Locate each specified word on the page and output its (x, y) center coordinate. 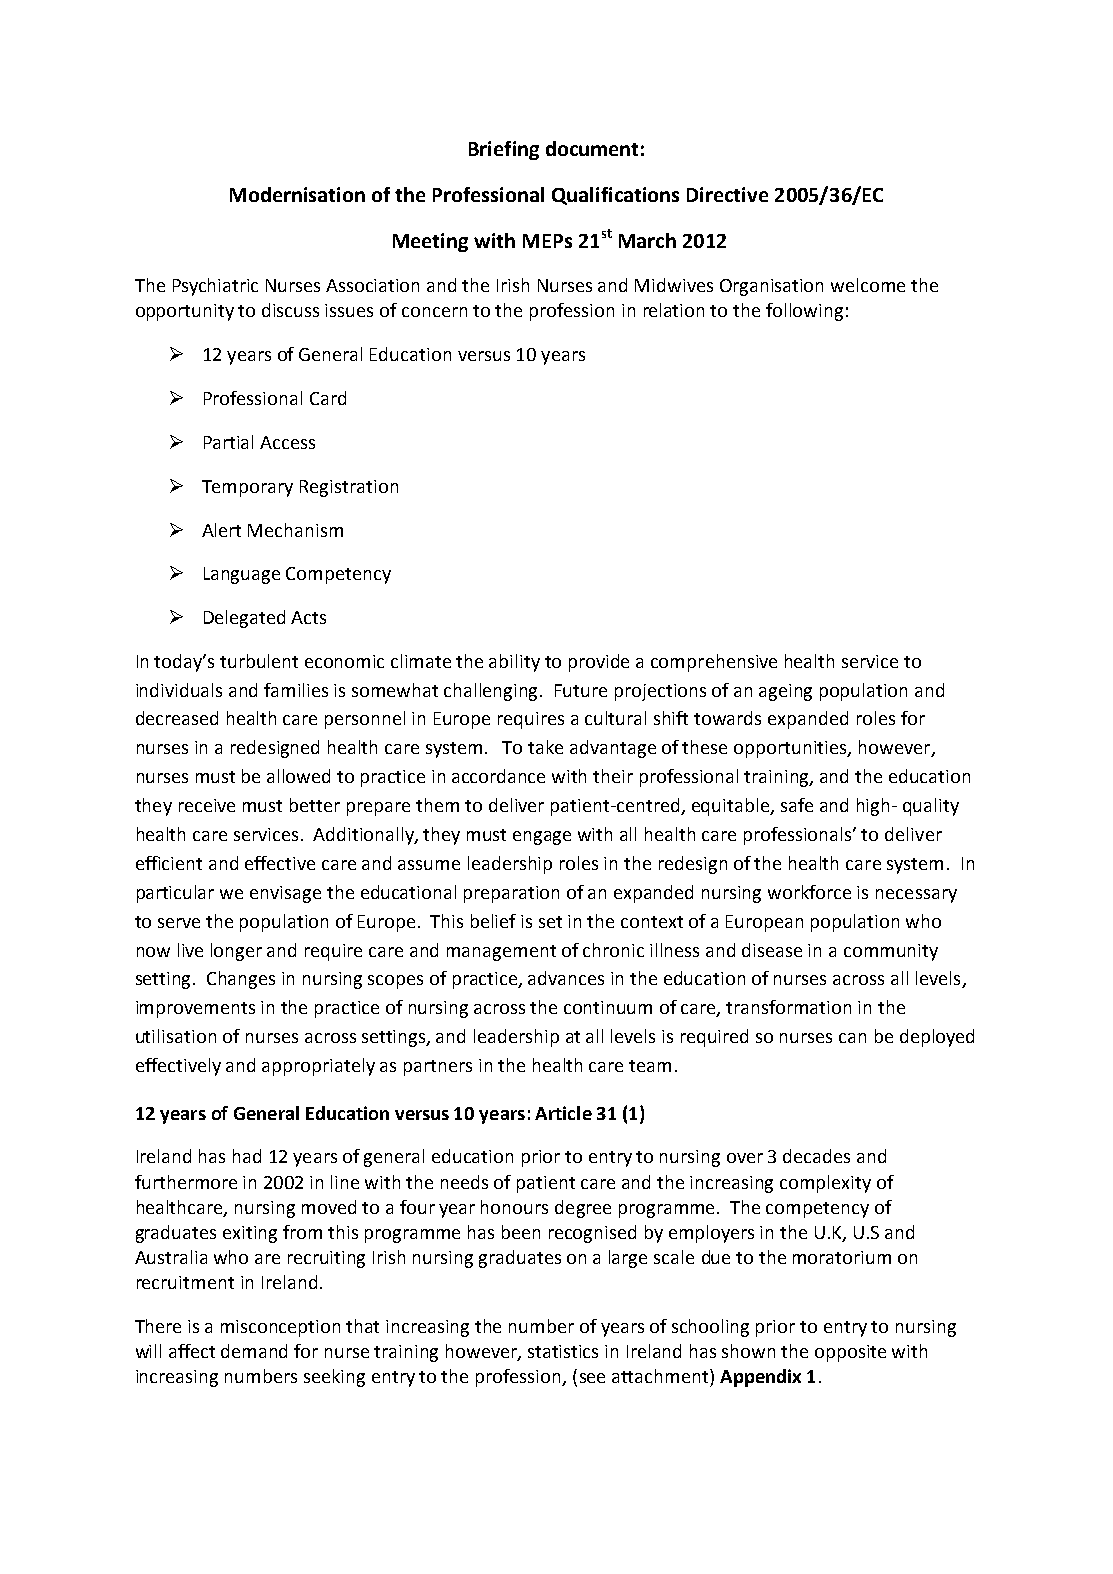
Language (242, 575)
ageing (785, 692)
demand (254, 1351)
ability (514, 663)
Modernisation (297, 194)
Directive (727, 194)
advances (566, 978)
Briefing (504, 150)
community (891, 952)
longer (236, 952)
